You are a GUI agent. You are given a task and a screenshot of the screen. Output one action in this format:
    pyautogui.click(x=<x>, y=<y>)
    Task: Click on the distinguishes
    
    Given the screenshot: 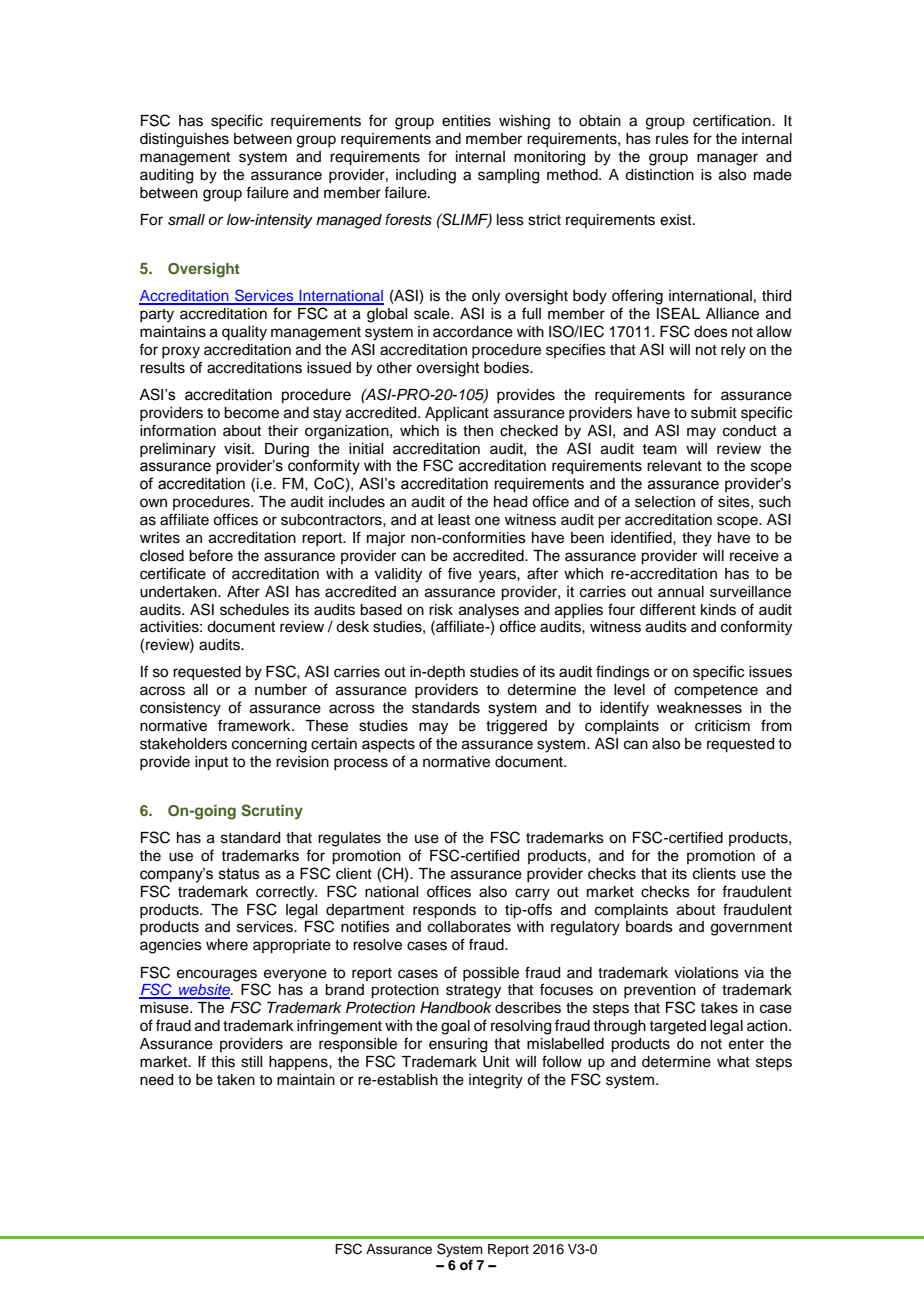 What is the action you would take?
    pyautogui.click(x=184, y=140)
